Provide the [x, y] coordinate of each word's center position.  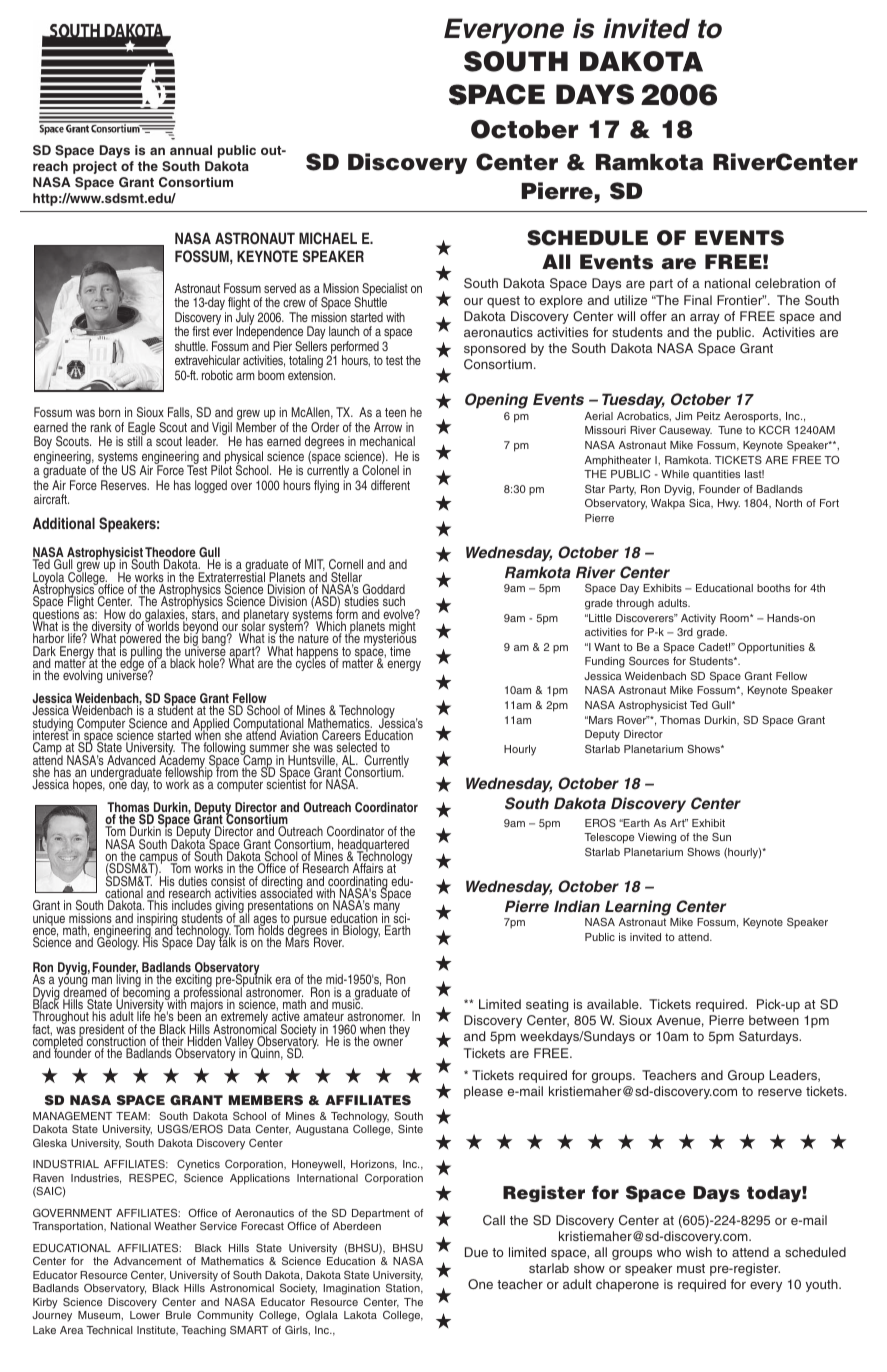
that [106, 652]
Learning [637, 909]
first [201, 331]
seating [547, 1005]
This [157, 905]
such [394, 603]
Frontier [740, 300]
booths [773, 588]
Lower [145, 1315]
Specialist [385, 290]
